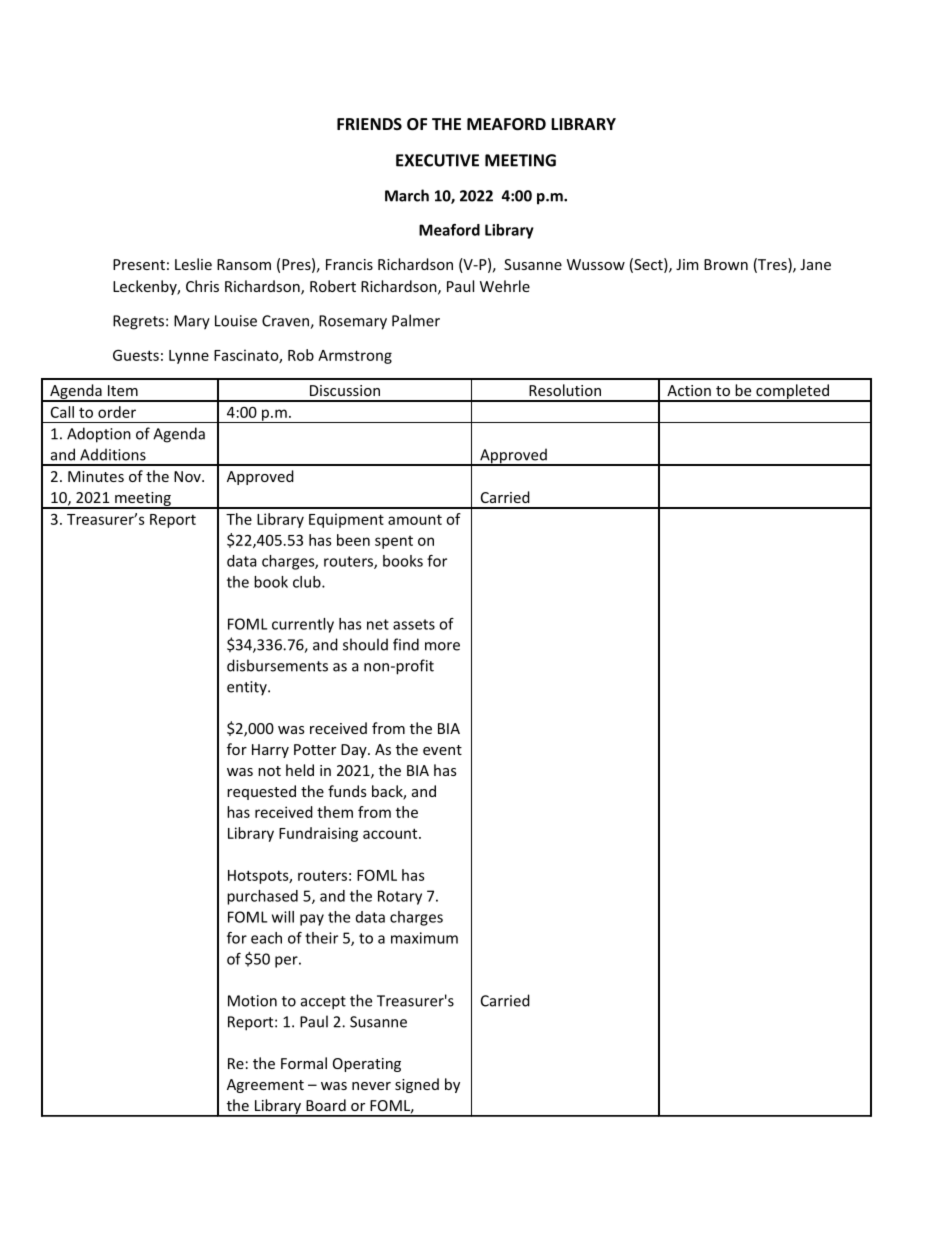  I want to click on more, so click(442, 646).
